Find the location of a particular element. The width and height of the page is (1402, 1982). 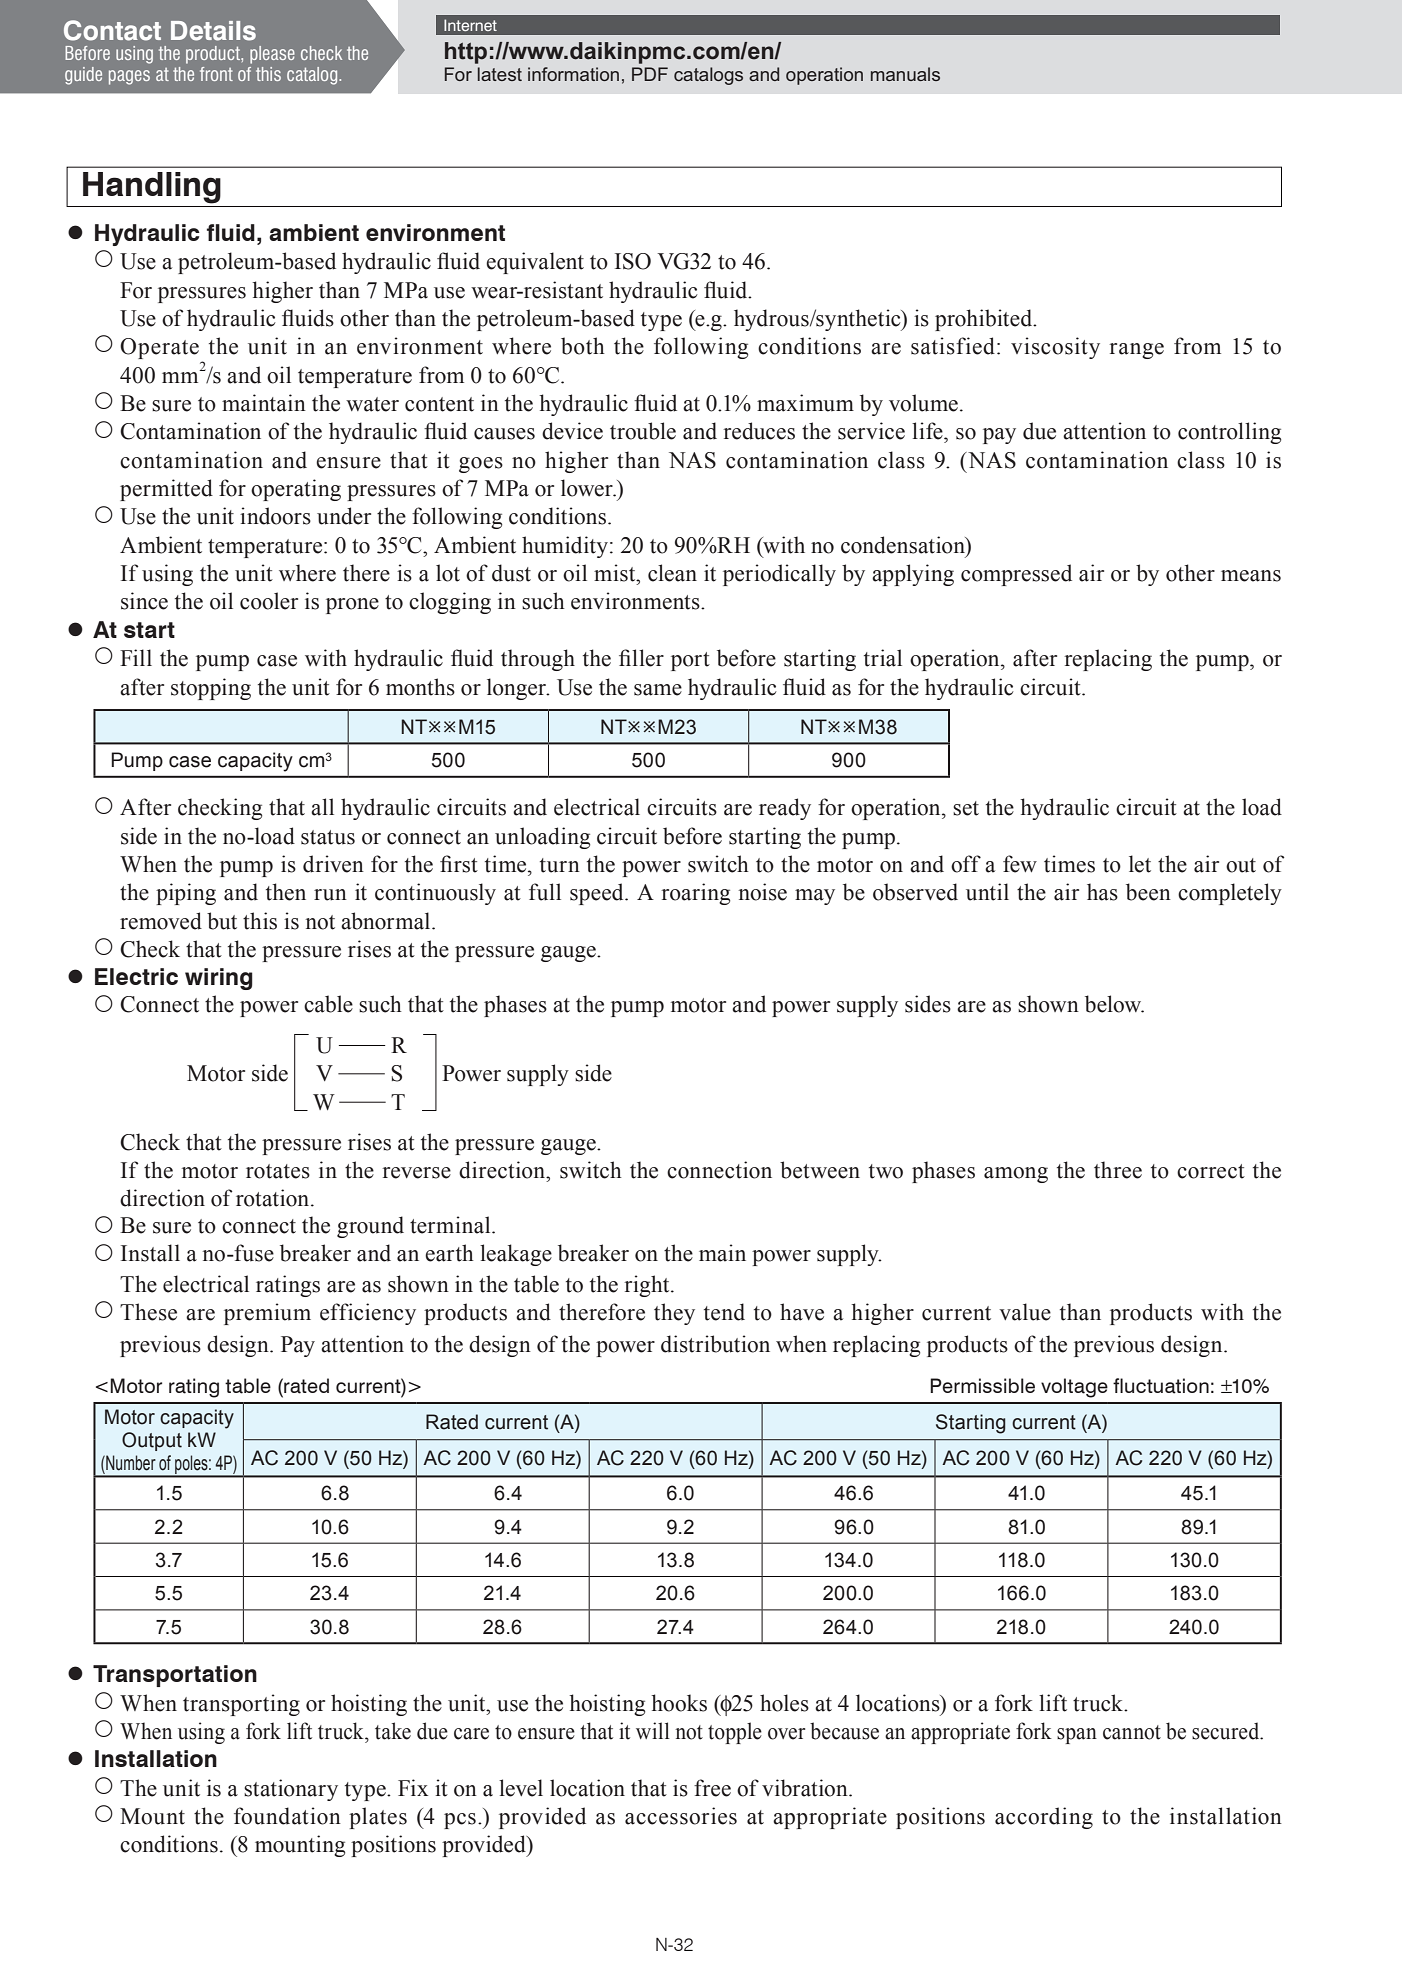

front is located at coordinates (216, 74).
